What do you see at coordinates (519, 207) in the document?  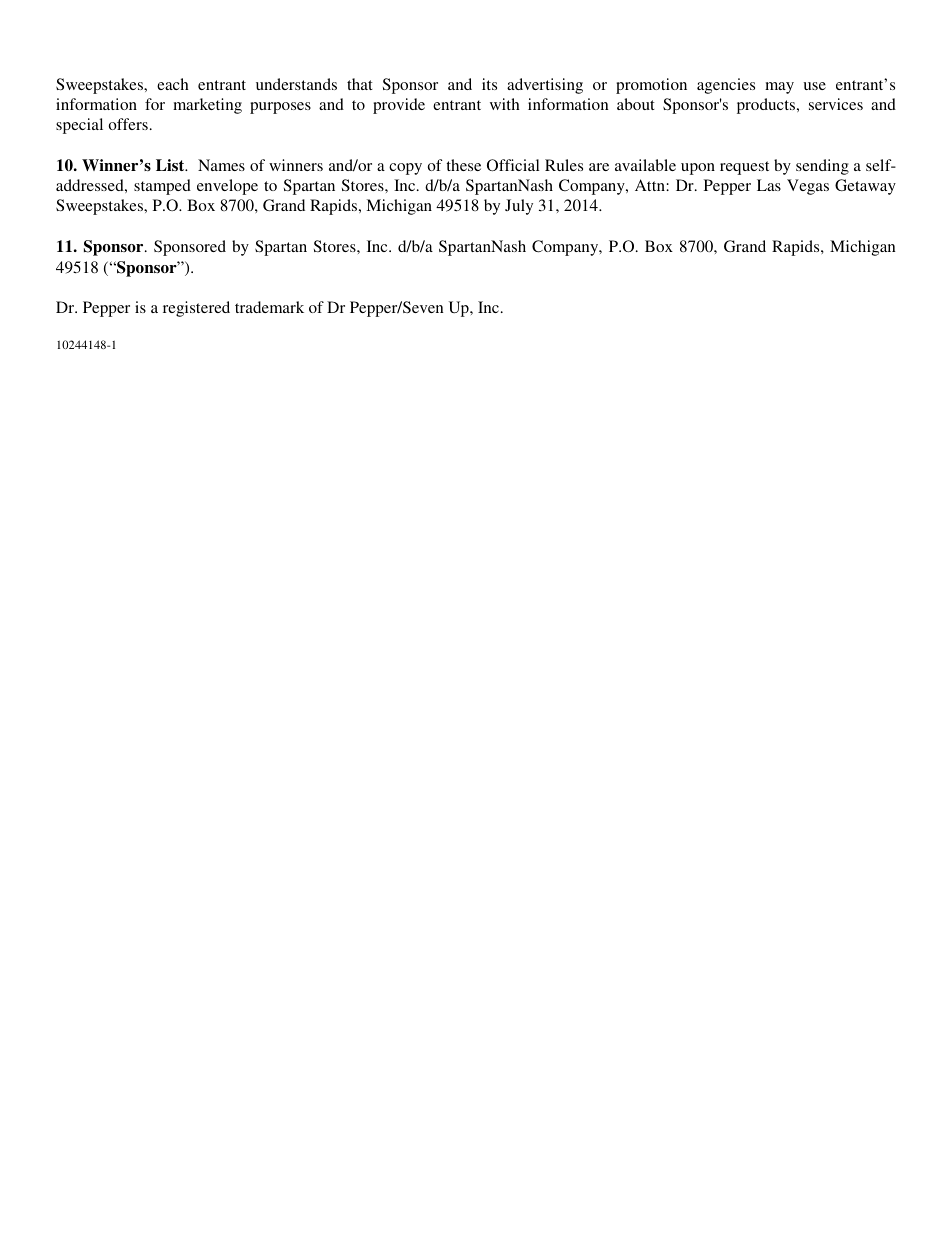 I see `July` at bounding box center [519, 207].
